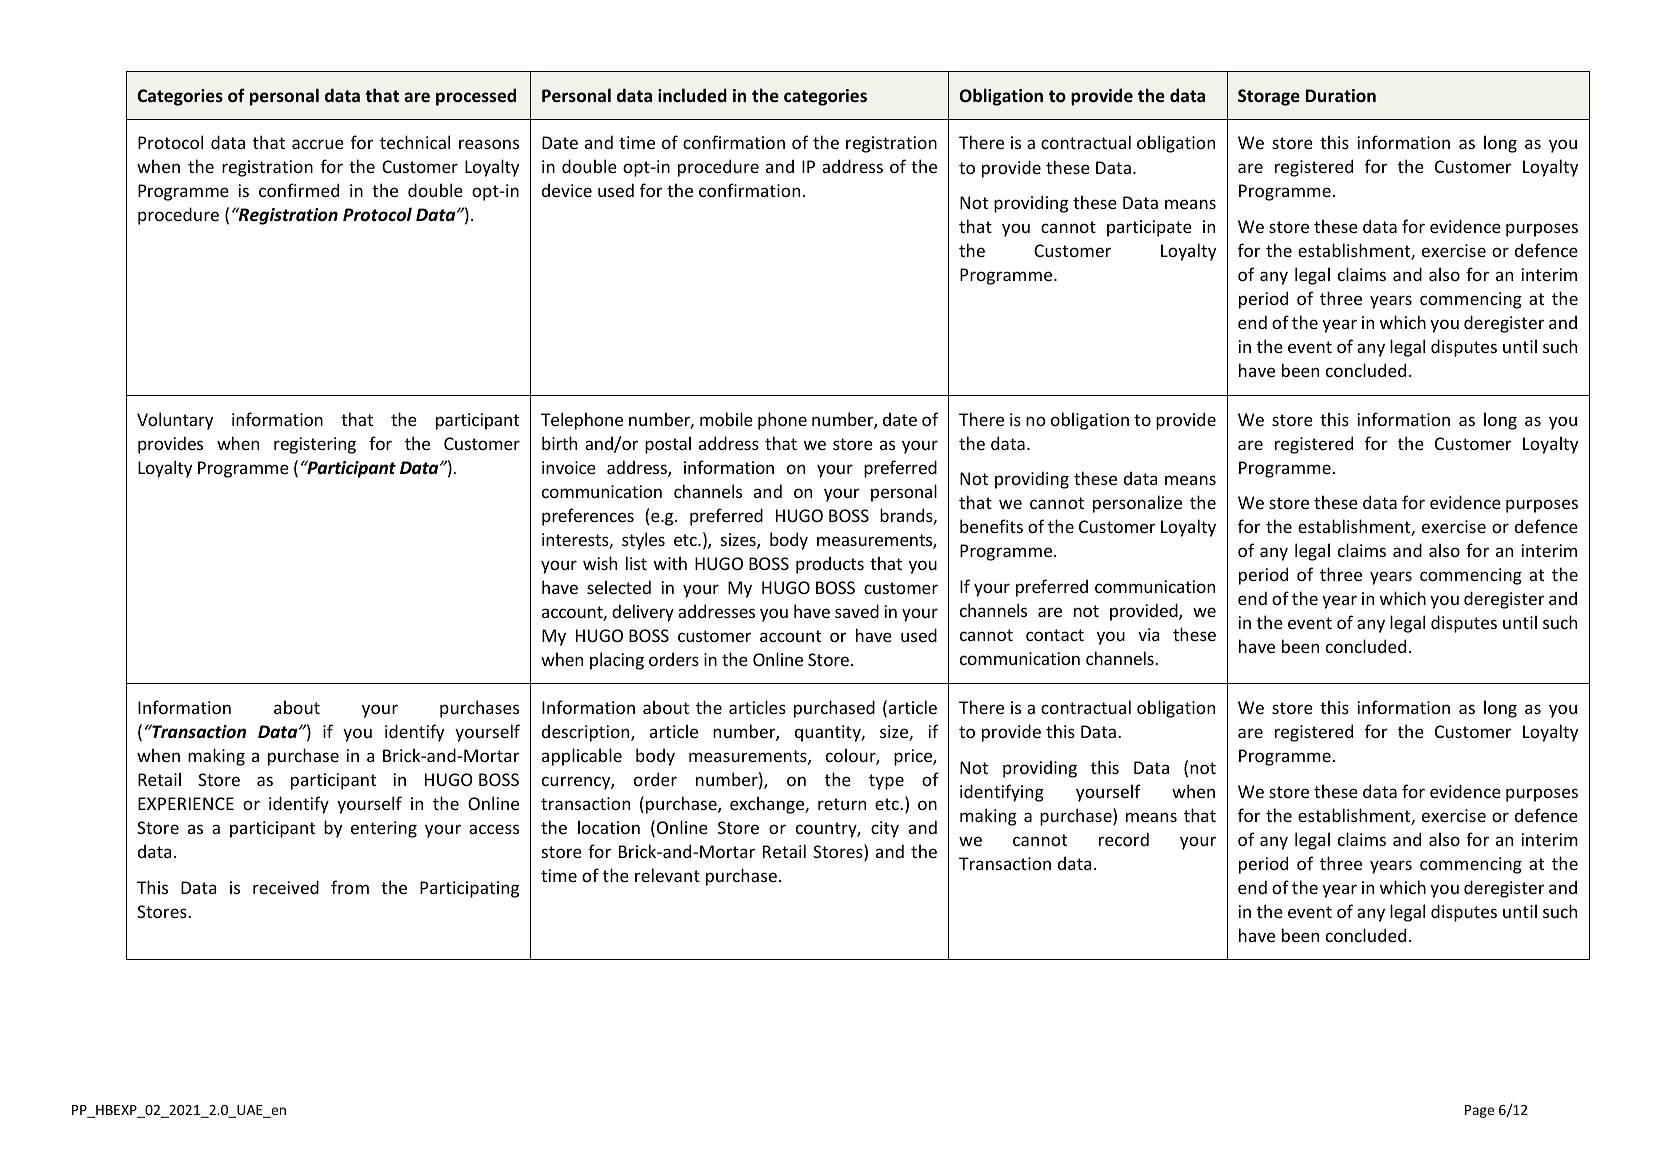 The height and width of the screenshot is (1170, 1655). What do you see at coordinates (286, 887) in the screenshot?
I see `received` at bounding box center [286, 887].
